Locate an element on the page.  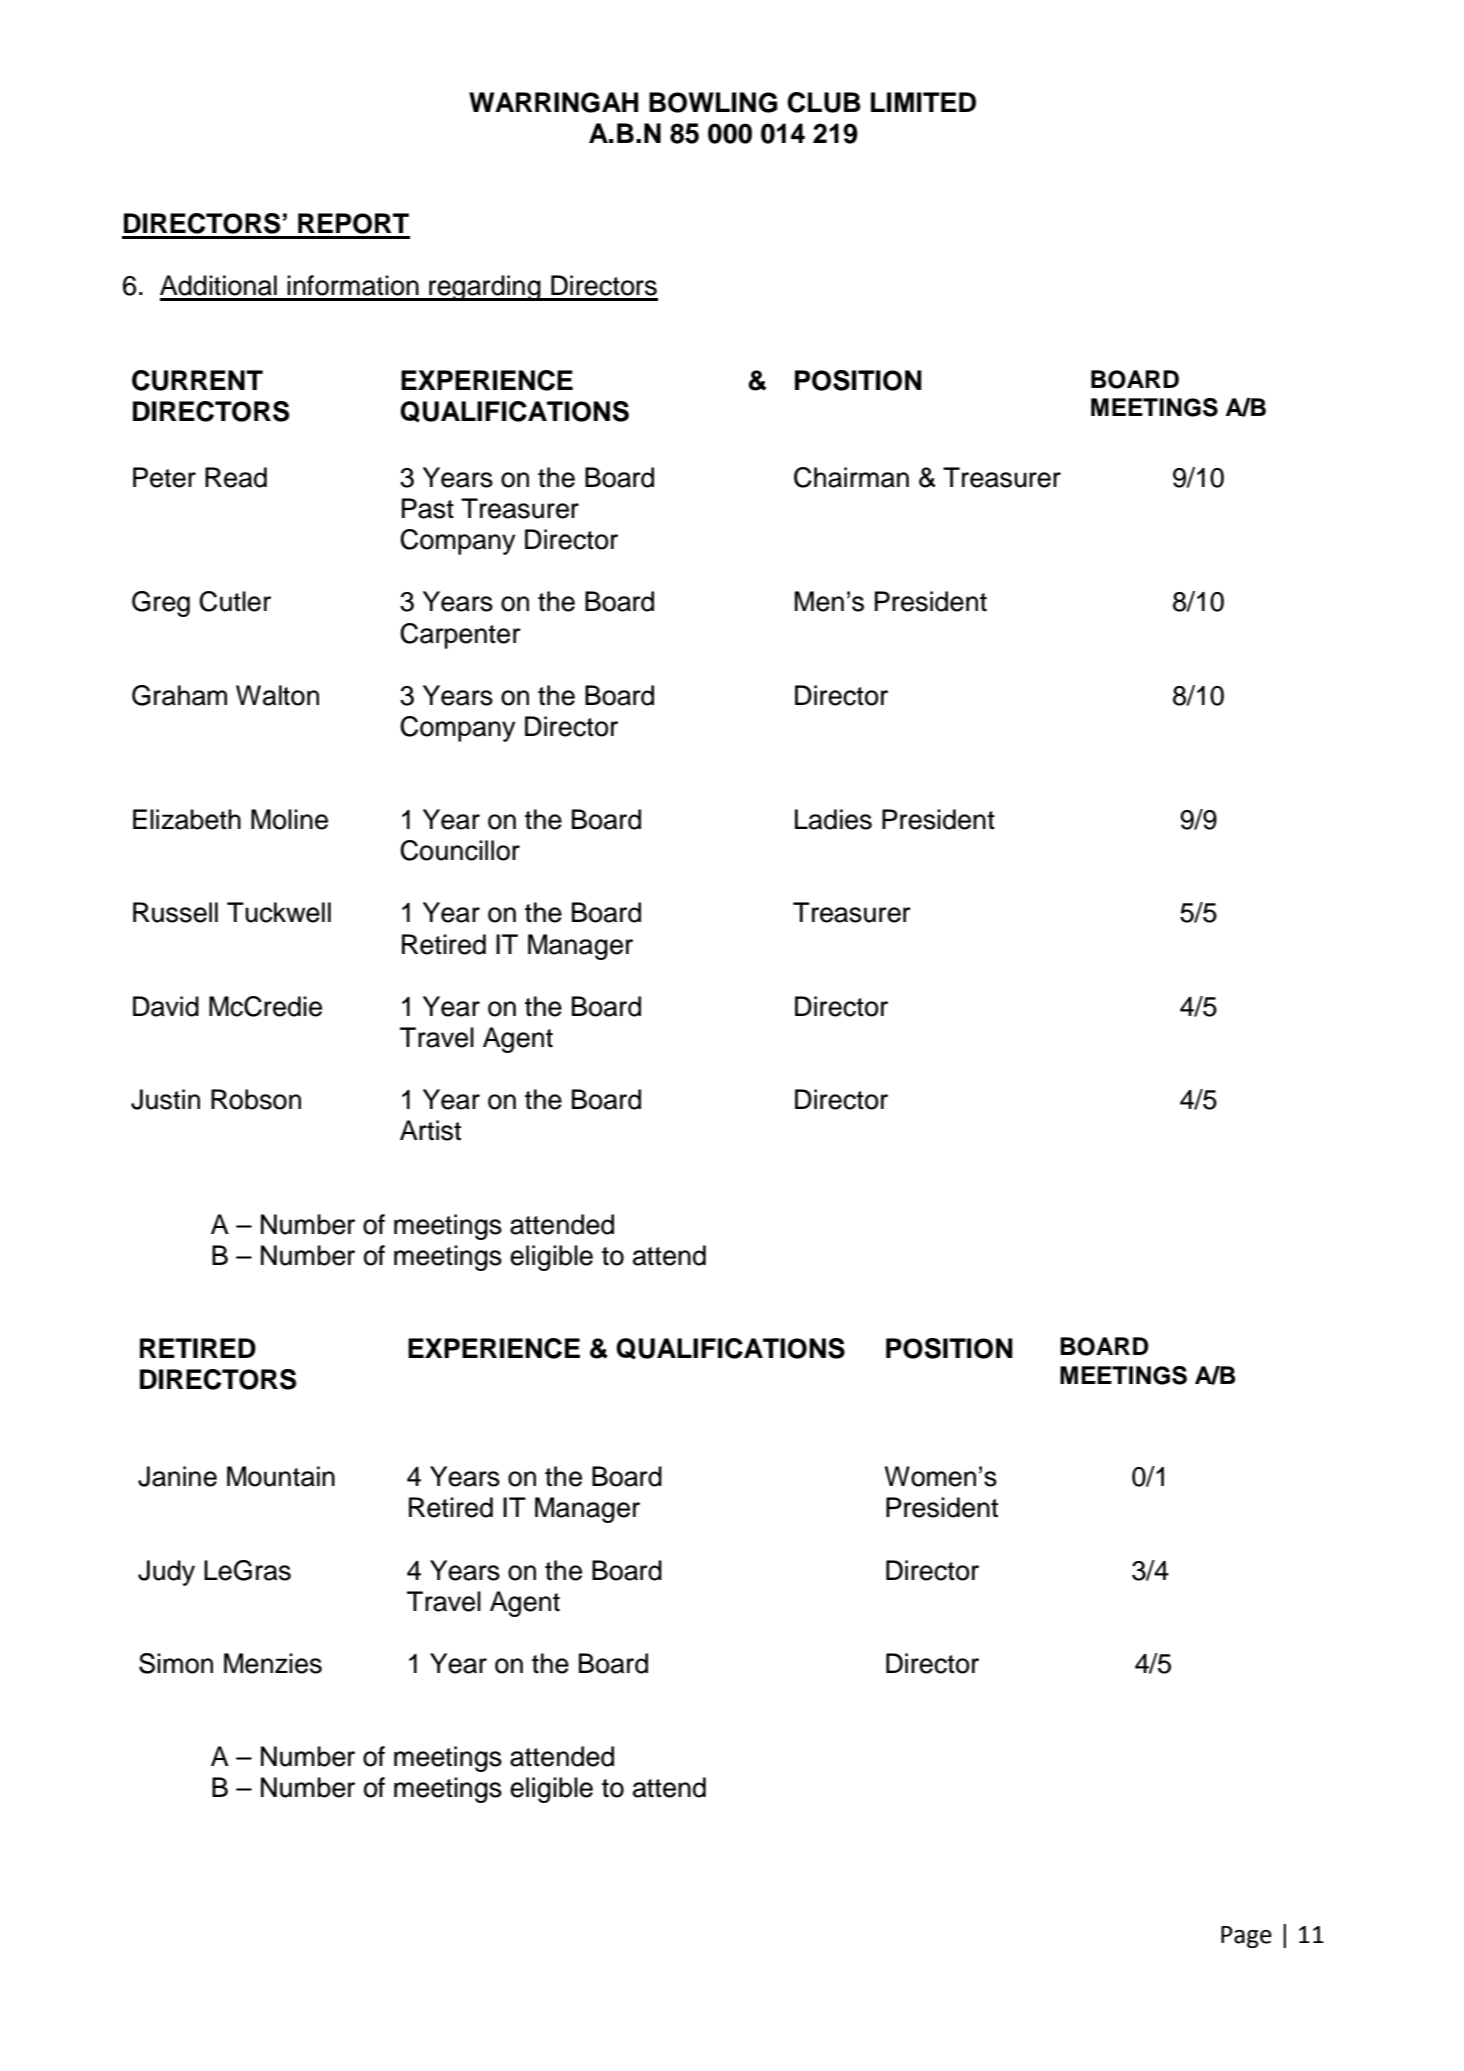
LIMITED is located at coordinates (923, 102).
